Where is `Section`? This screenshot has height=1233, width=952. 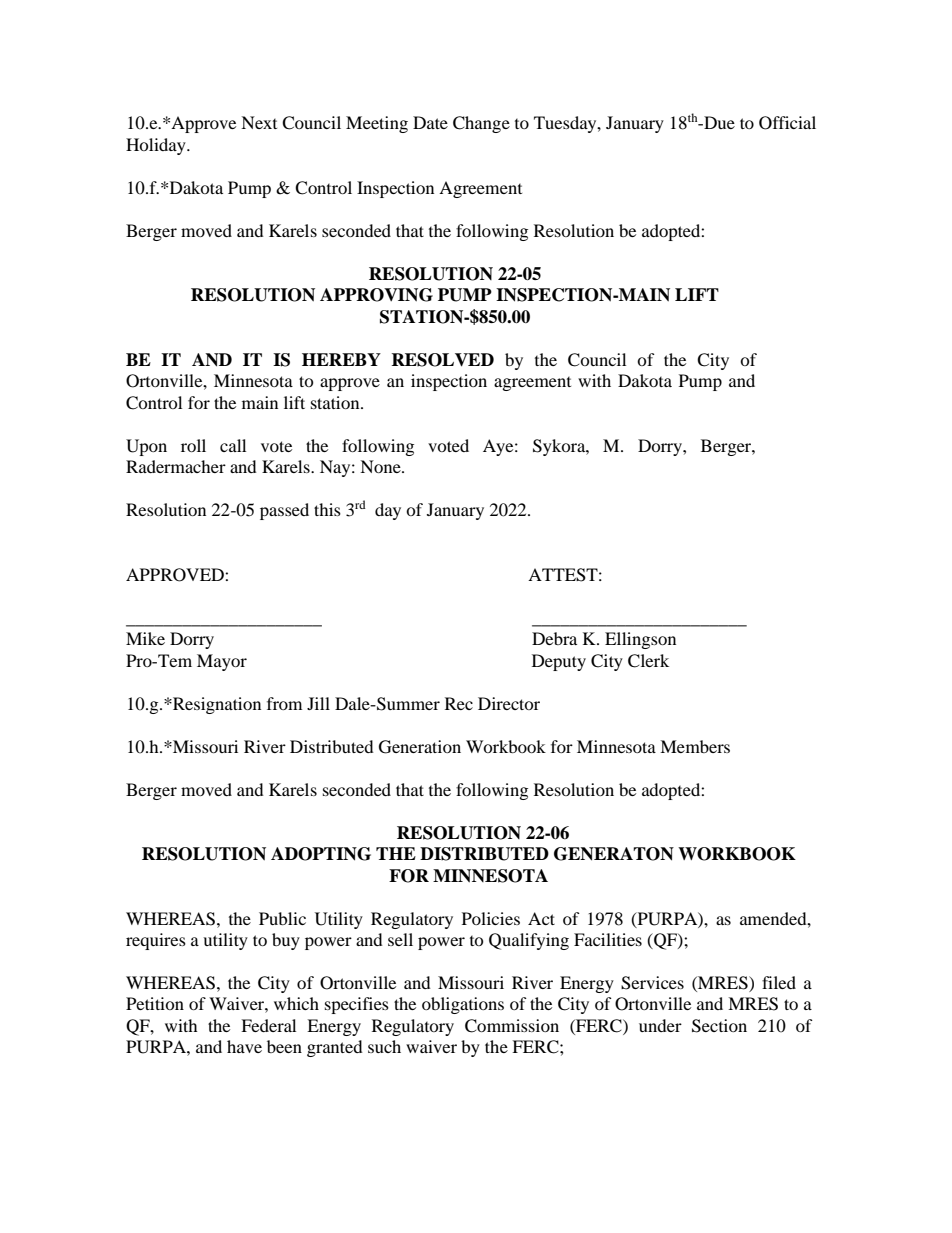 Section is located at coordinates (719, 1026).
